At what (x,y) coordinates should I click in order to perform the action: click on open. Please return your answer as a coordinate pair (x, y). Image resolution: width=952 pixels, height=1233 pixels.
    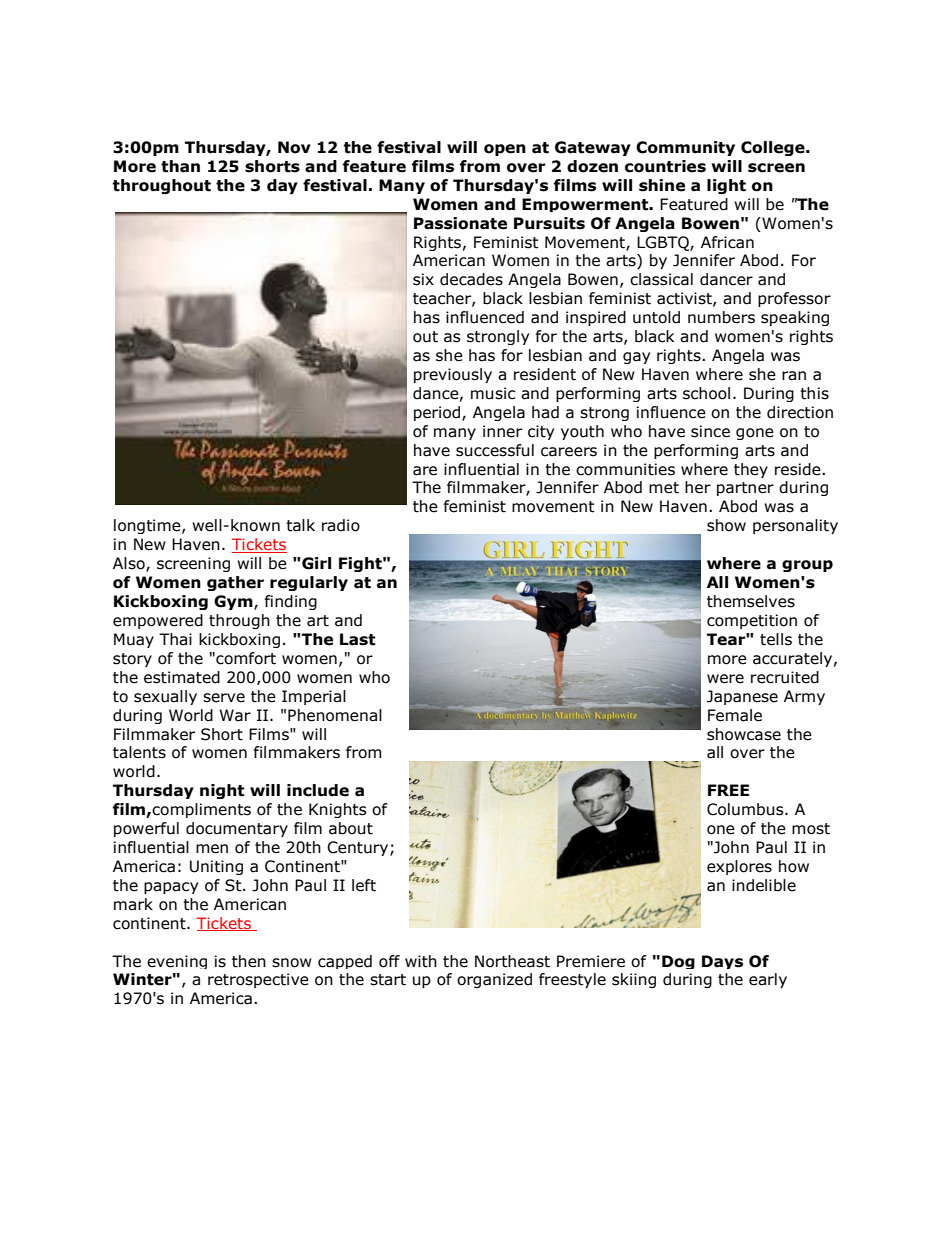
    Looking at the image, I should click on (505, 150).
